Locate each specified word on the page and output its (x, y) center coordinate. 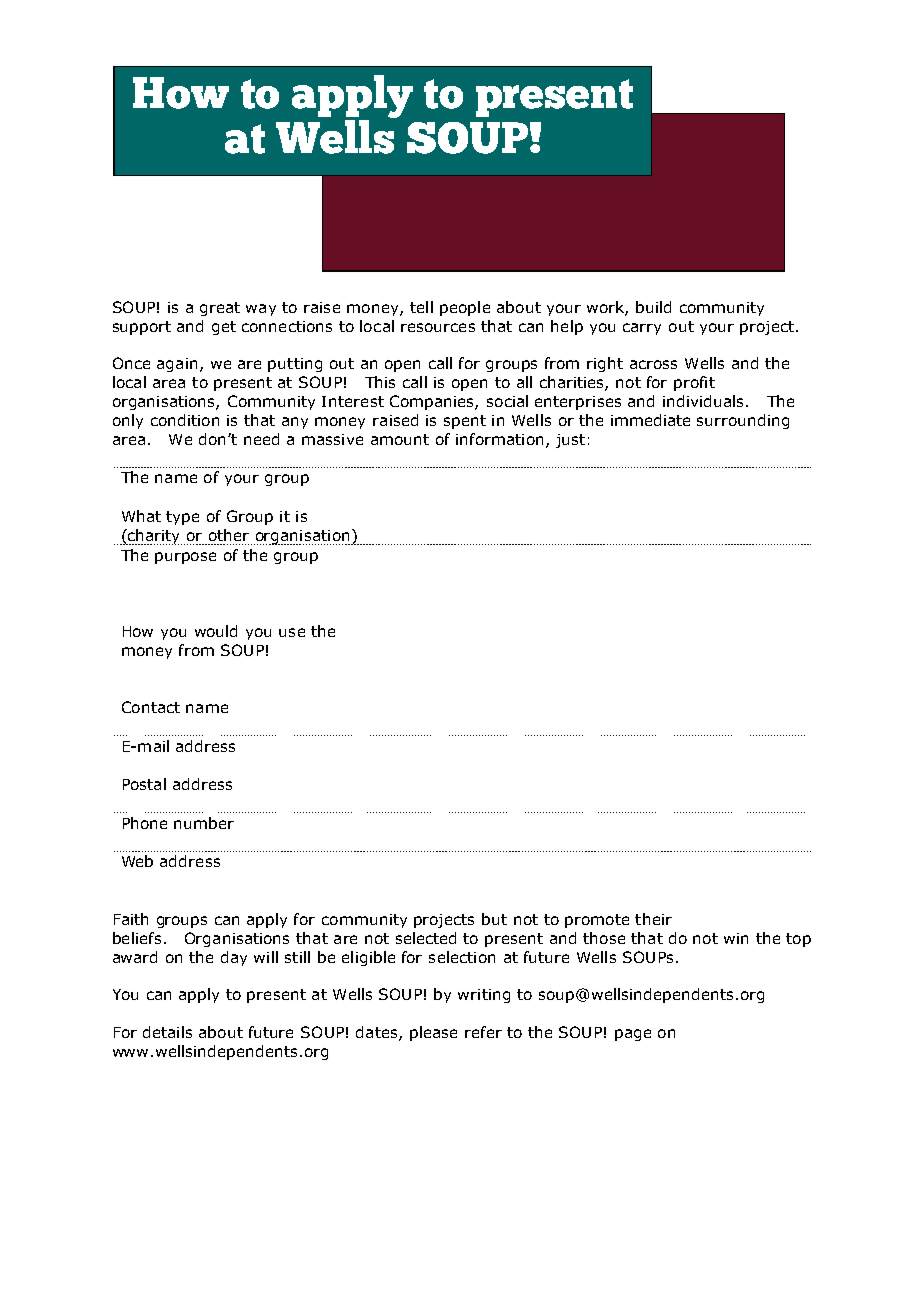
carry (642, 329)
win (736, 938)
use (292, 632)
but (494, 919)
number (204, 823)
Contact (151, 707)
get (224, 328)
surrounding (743, 421)
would (216, 631)
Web (137, 861)
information (499, 439)
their (653, 919)
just (570, 441)
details (167, 1032)
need (261, 439)
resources (438, 327)
